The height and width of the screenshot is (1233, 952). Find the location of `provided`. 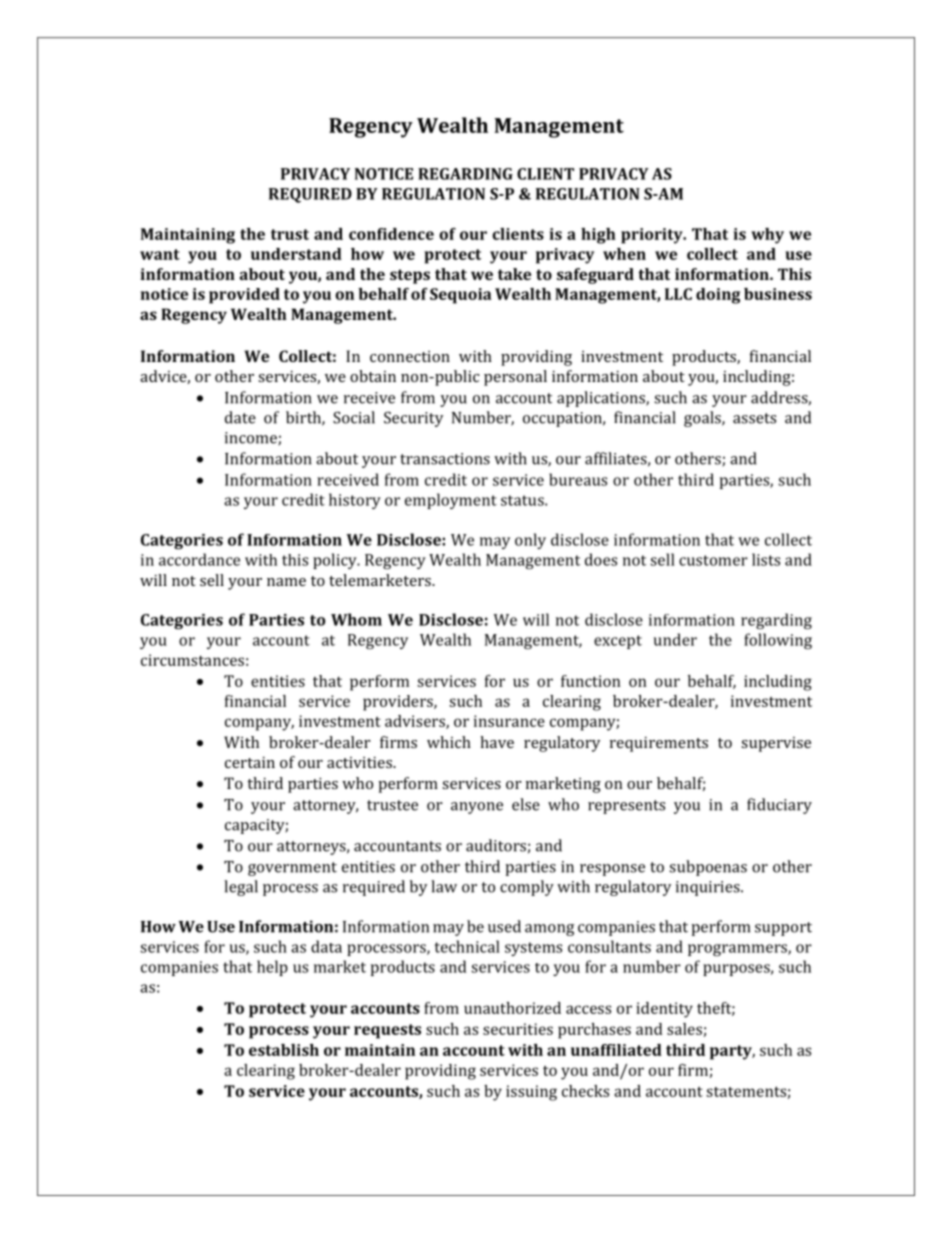

provided is located at coordinates (244, 296).
